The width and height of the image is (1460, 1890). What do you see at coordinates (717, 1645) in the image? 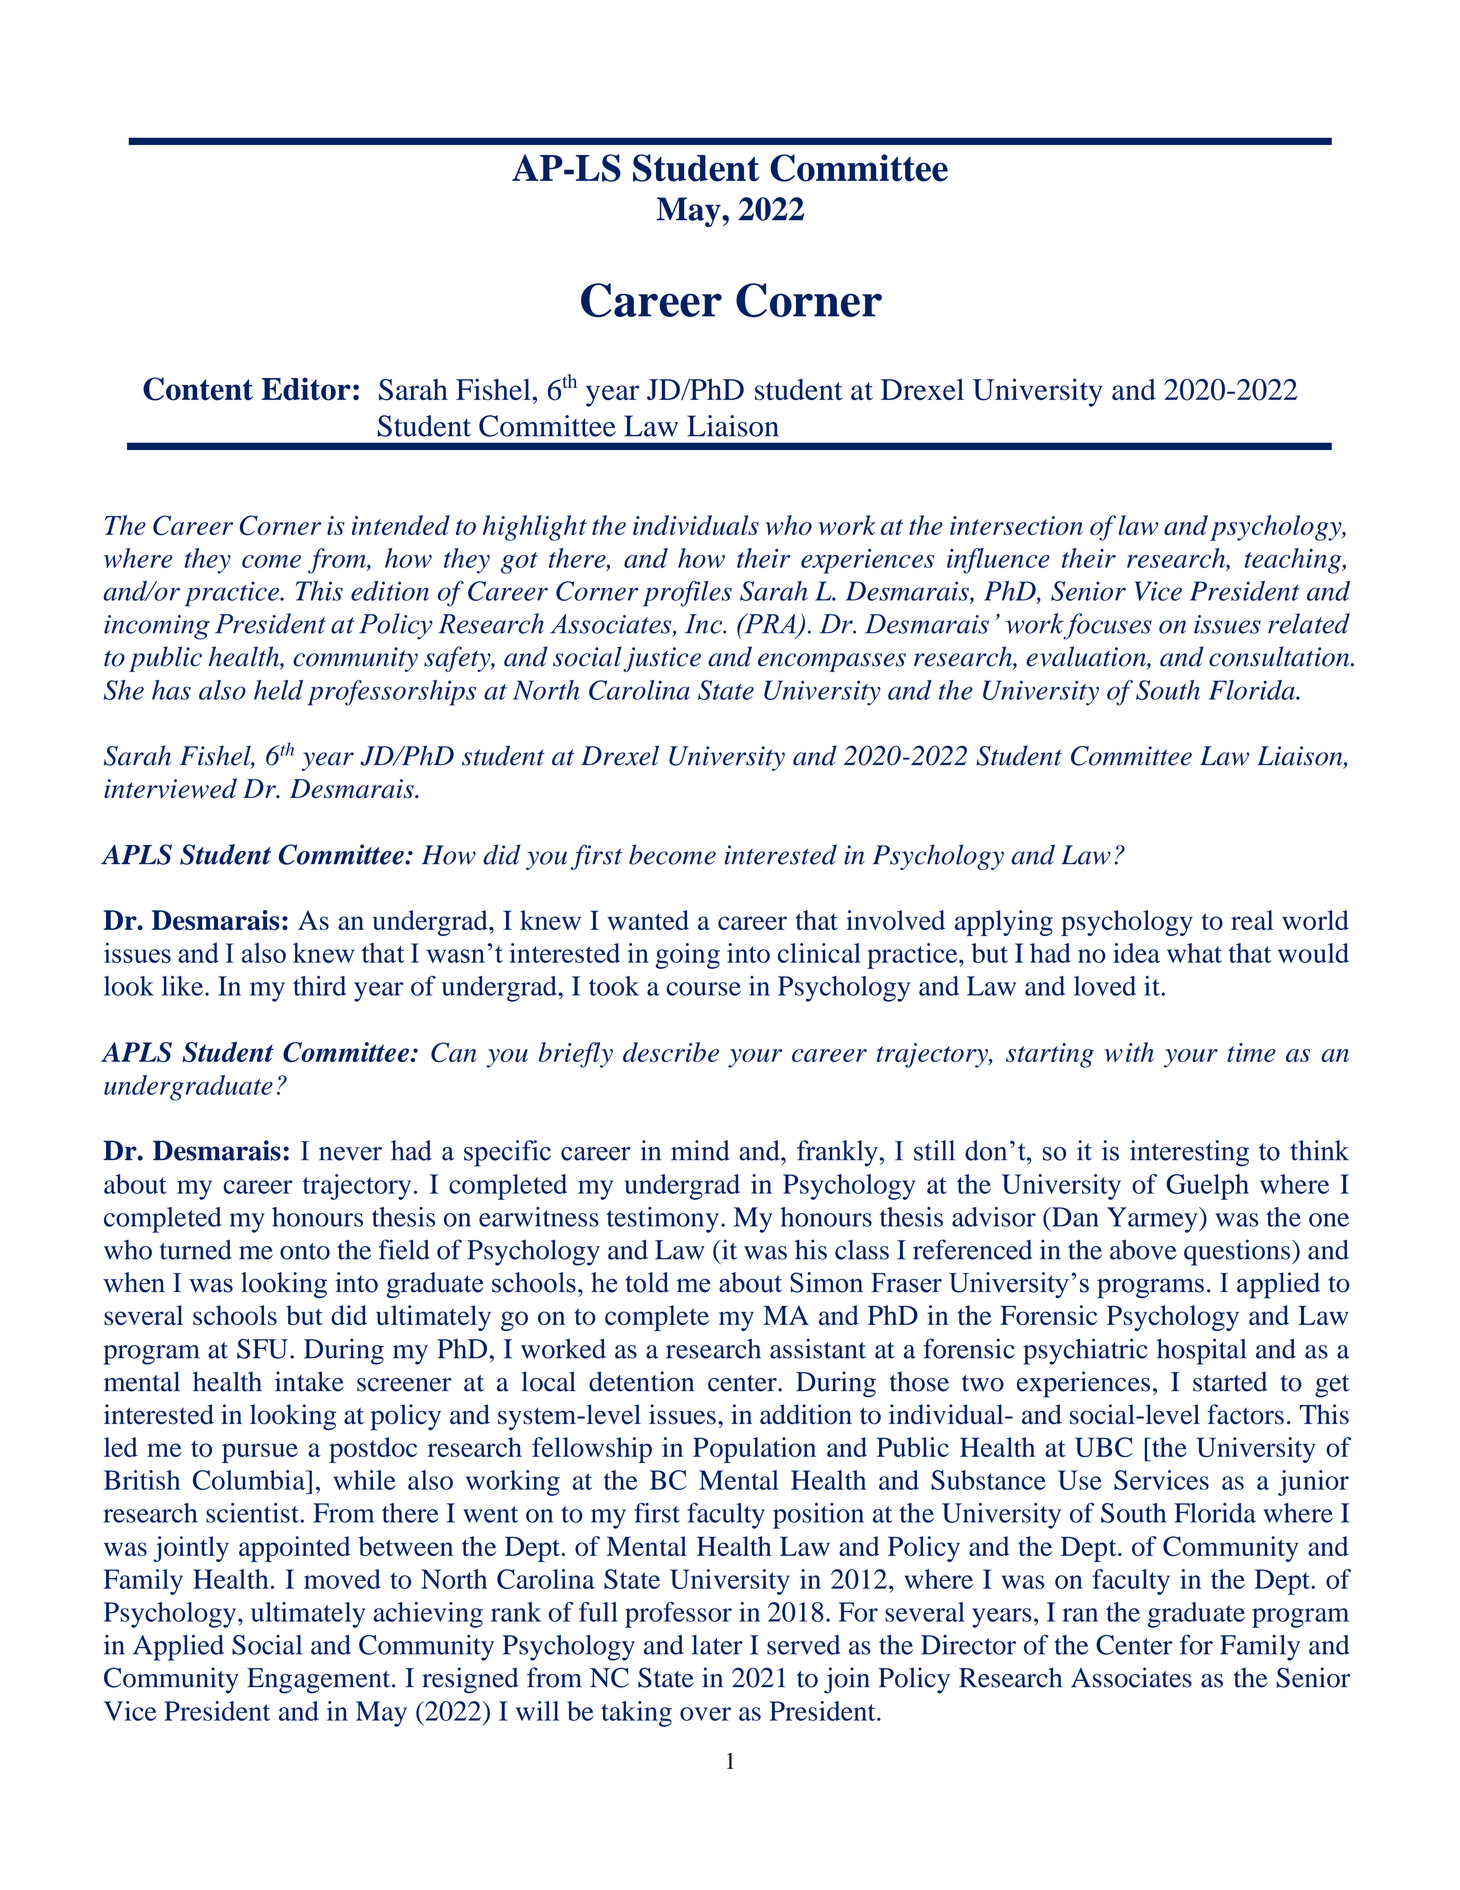
I see `later` at bounding box center [717, 1645].
